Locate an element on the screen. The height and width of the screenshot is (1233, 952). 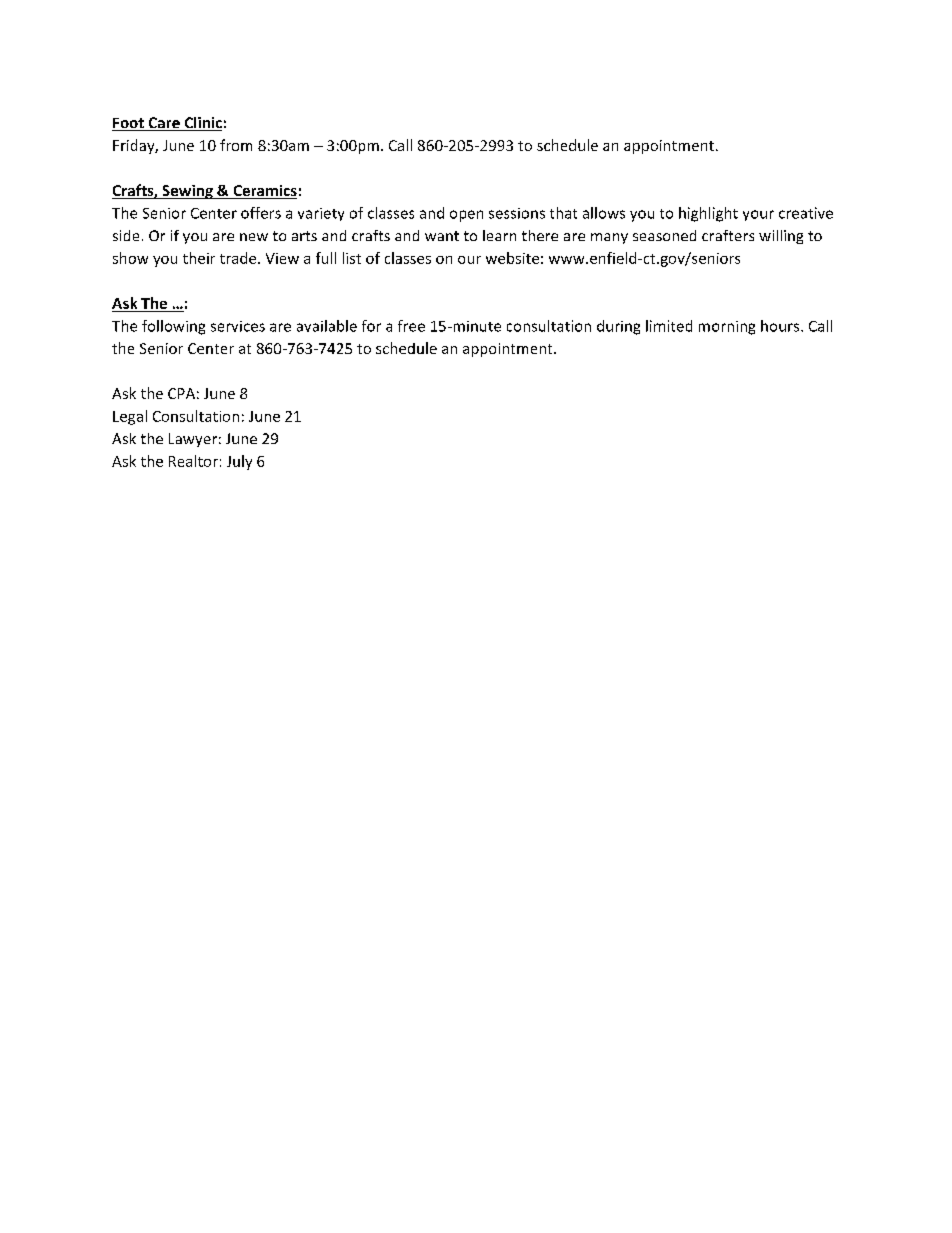
morning is located at coordinates (727, 328).
